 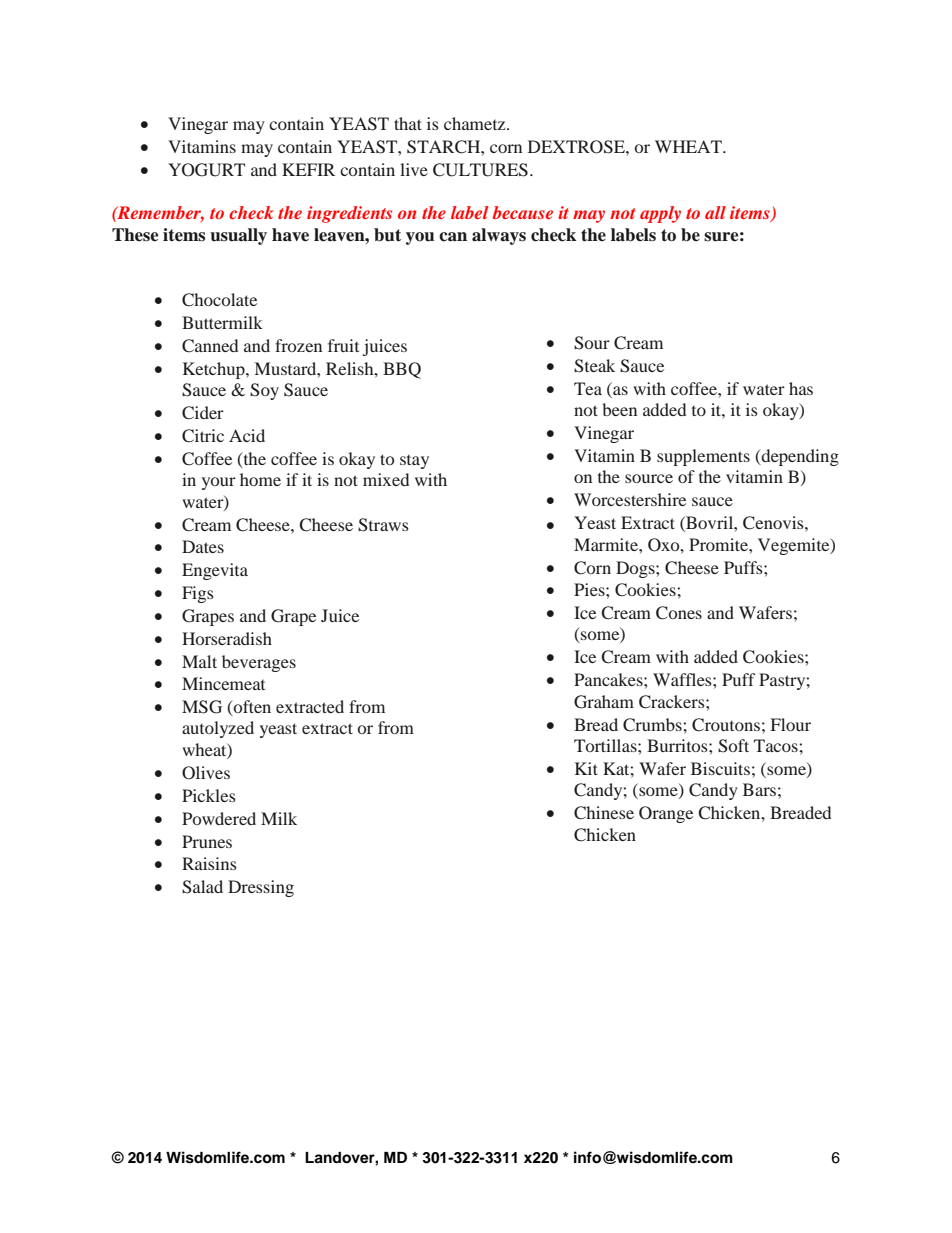 I want to click on Croutons, so click(x=726, y=725).
